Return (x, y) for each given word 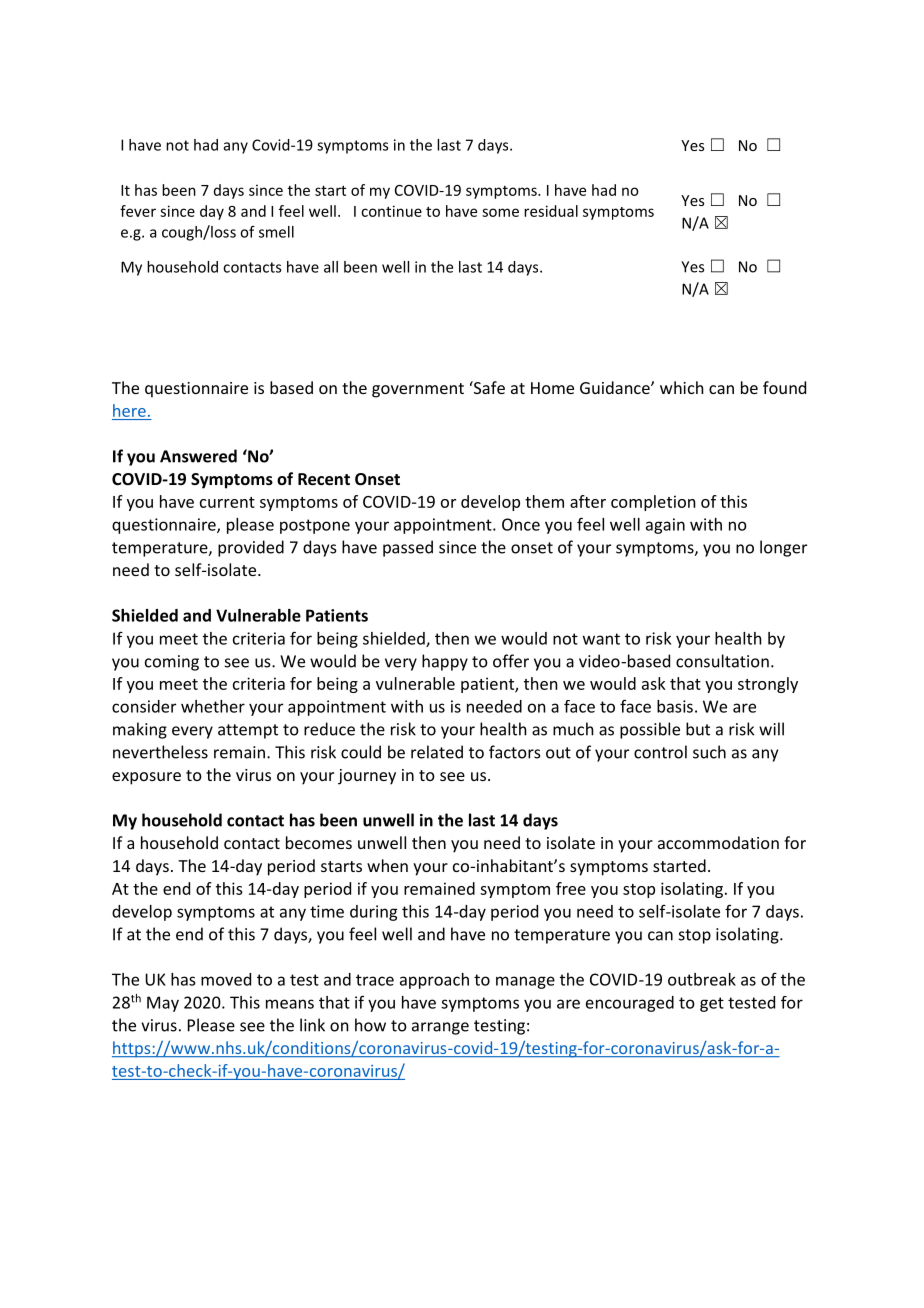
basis (675, 706)
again (665, 526)
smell (276, 232)
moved (226, 979)
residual (551, 211)
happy (445, 662)
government (418, 390)
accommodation (718, 842)
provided (251, 548)
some (500, 212)
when (387, 865)
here (129, 410)
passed (408, 548)
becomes (319, 842)
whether (213, 706)
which (682, 387)
